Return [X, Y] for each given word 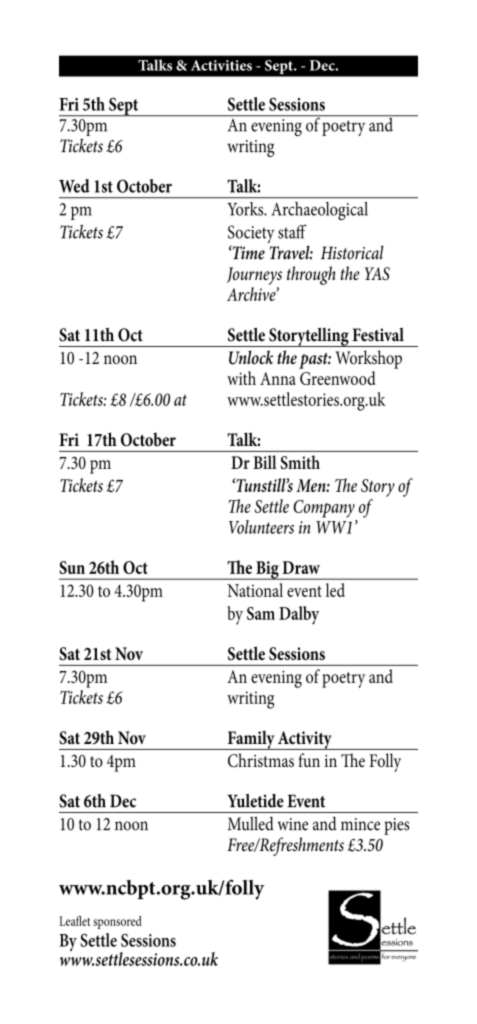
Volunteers [261, 527]
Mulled [251, 823]
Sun [72, 567]
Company [324, 509]
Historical [352, 252]
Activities [221, 65]
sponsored [117, 922]
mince [360, 824]
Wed [74, 186]
